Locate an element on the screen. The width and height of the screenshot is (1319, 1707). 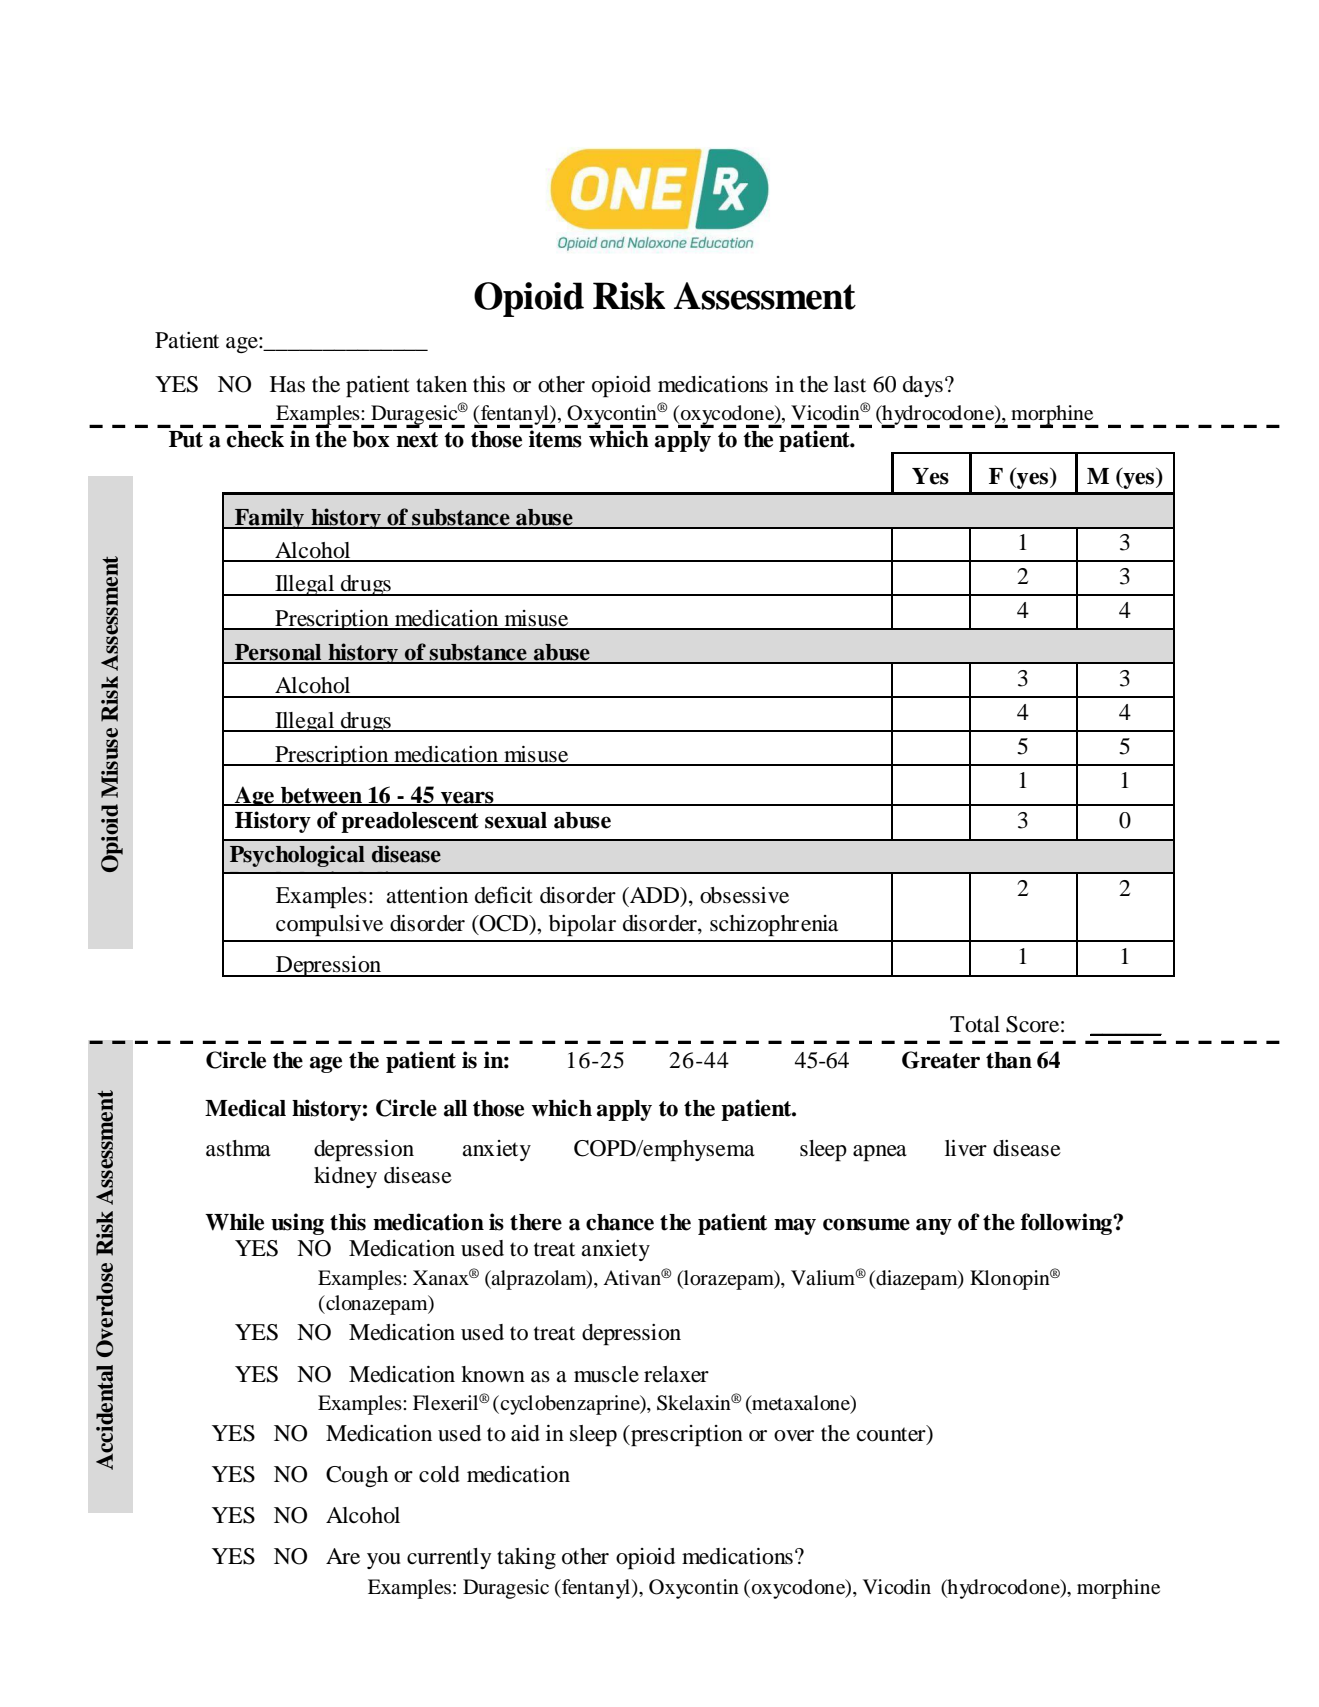
check is located at coordinates (255, 439).
